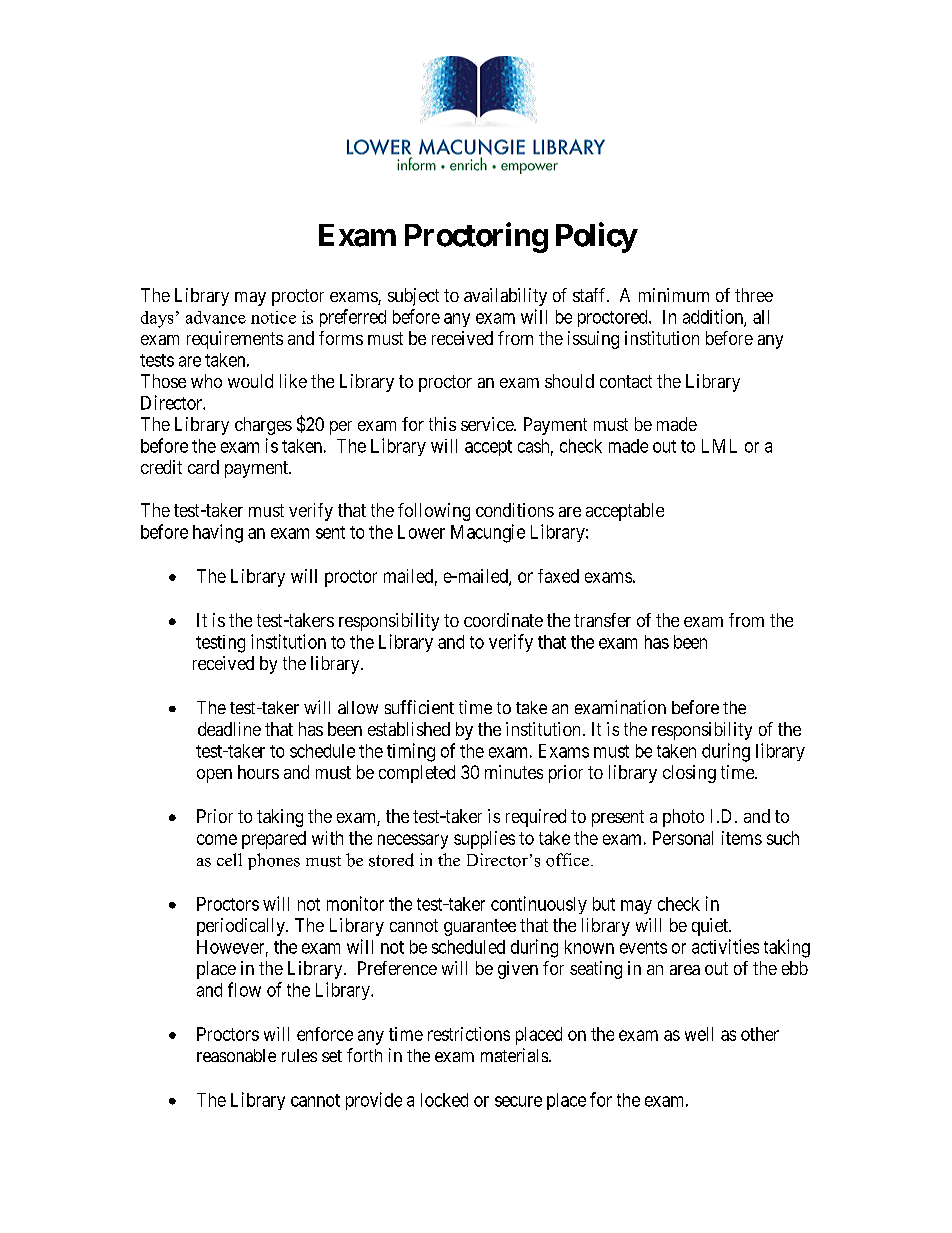  Describe the element at coordinates (683, 818) in the screenshot. I see `photo` at that location.
